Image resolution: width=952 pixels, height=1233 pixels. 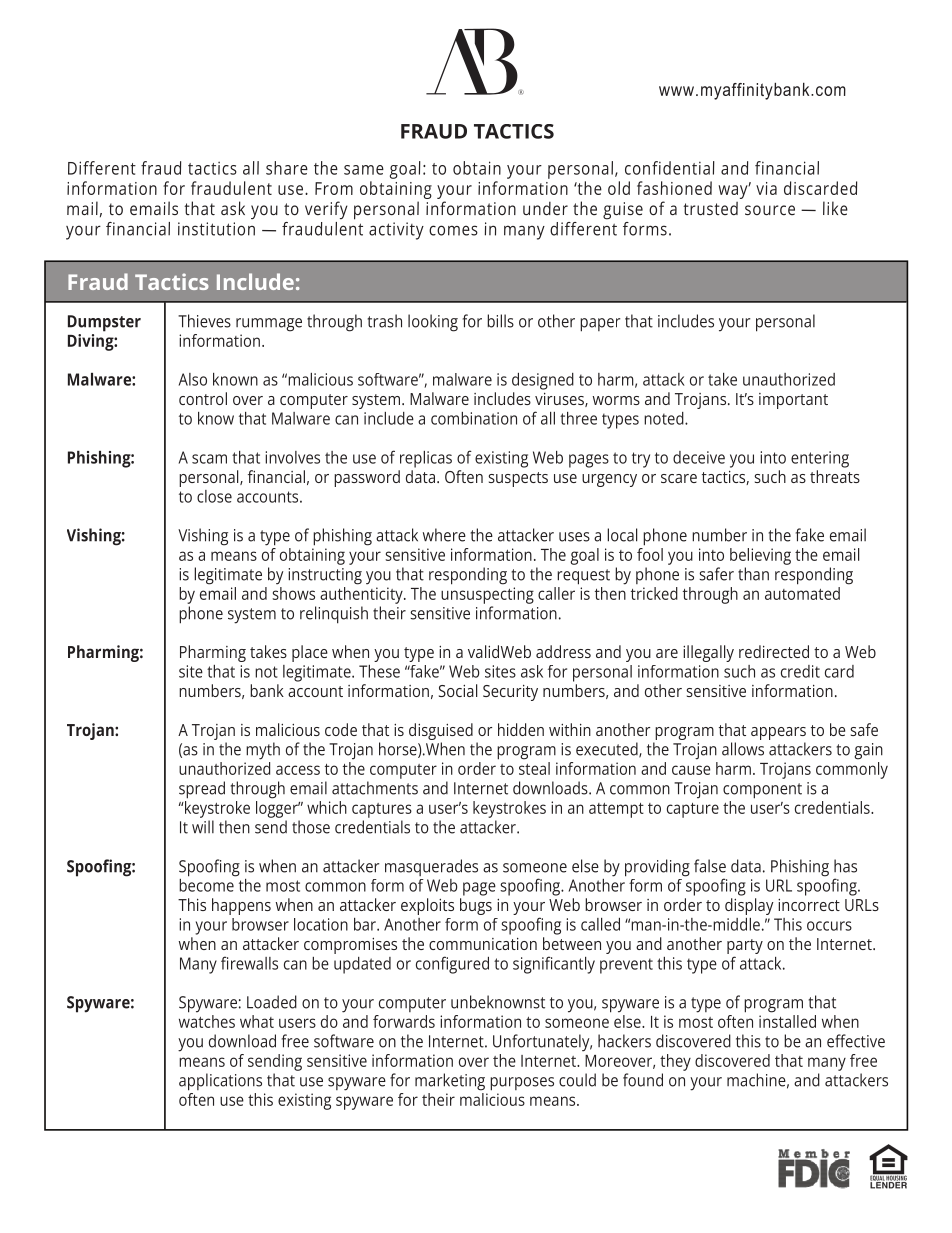 I want to click on myth, so click(x=263, y=751).
